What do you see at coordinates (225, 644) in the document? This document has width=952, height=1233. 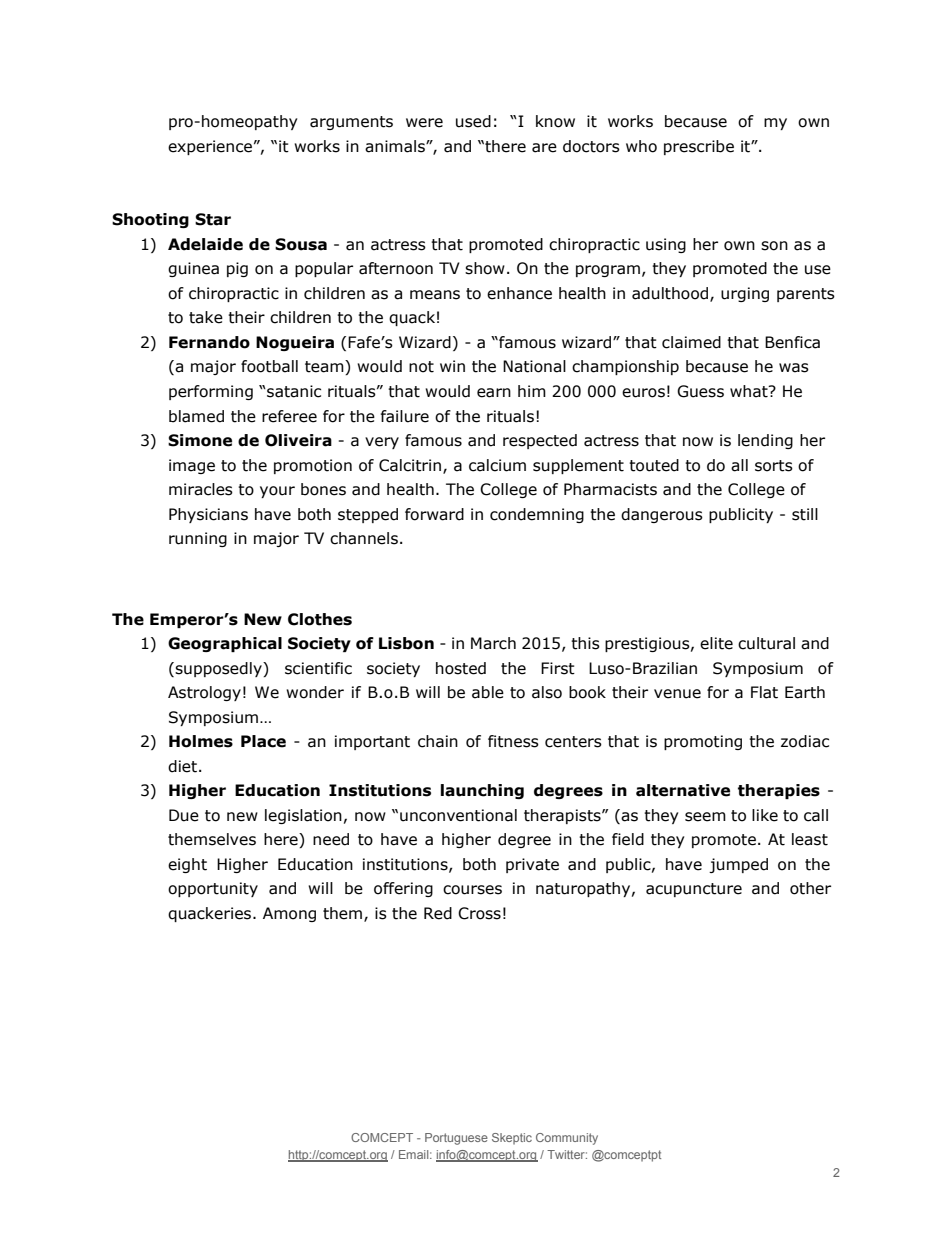 I see `Geographical` at bounding box center [225, 644].
